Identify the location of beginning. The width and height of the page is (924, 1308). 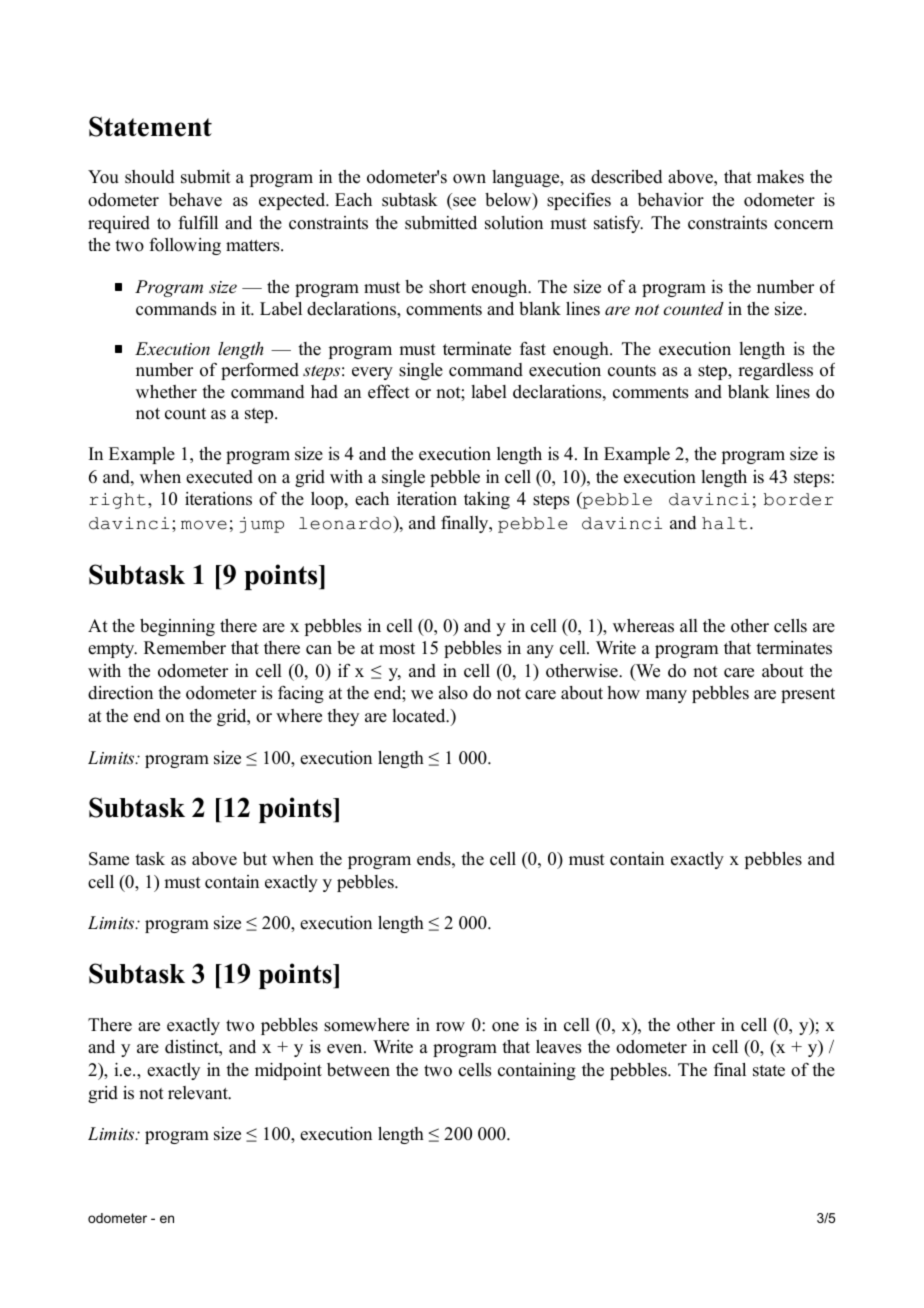
(177, 627).
